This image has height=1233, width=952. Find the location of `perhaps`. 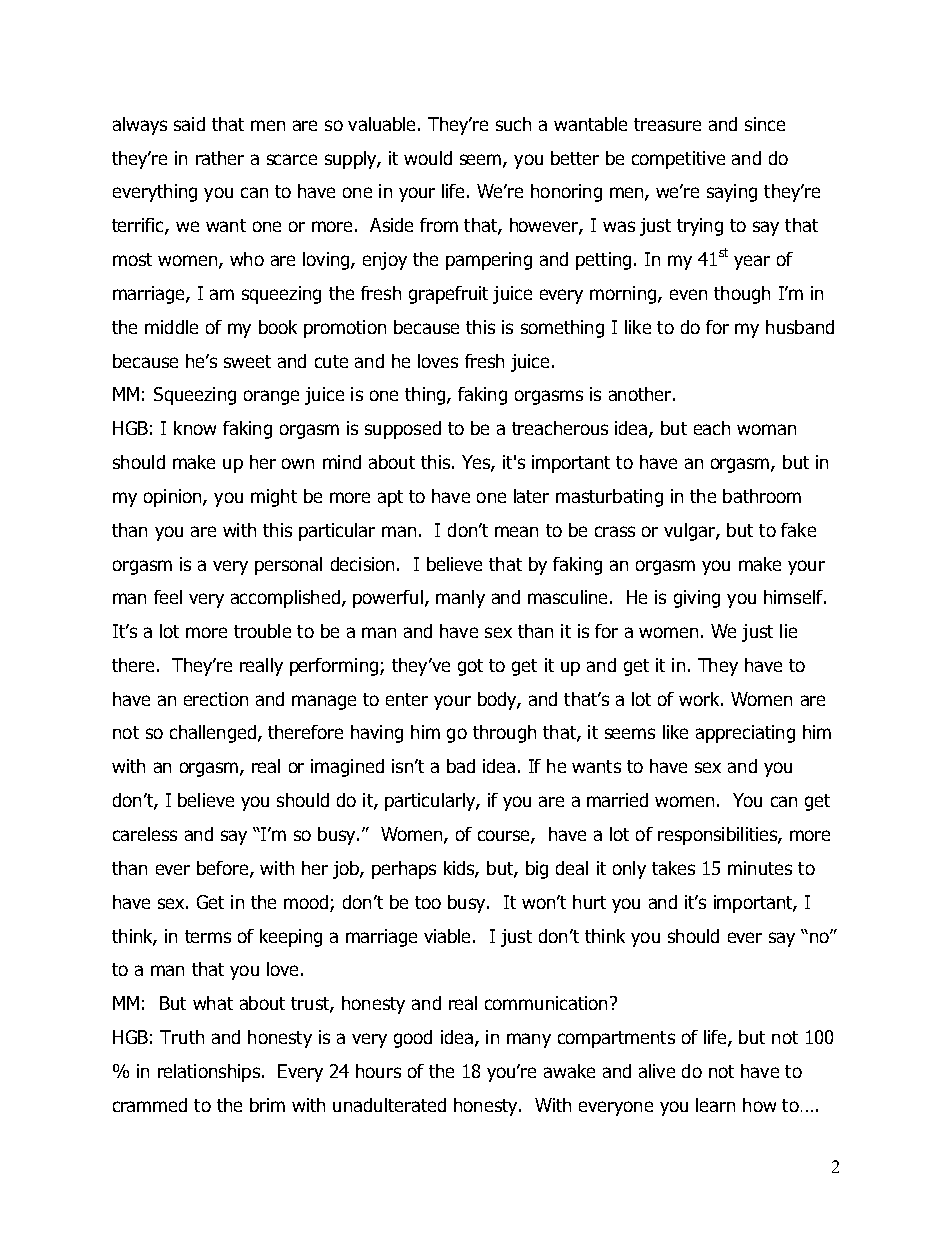

perhaps is located at coordinates (404, 870).
